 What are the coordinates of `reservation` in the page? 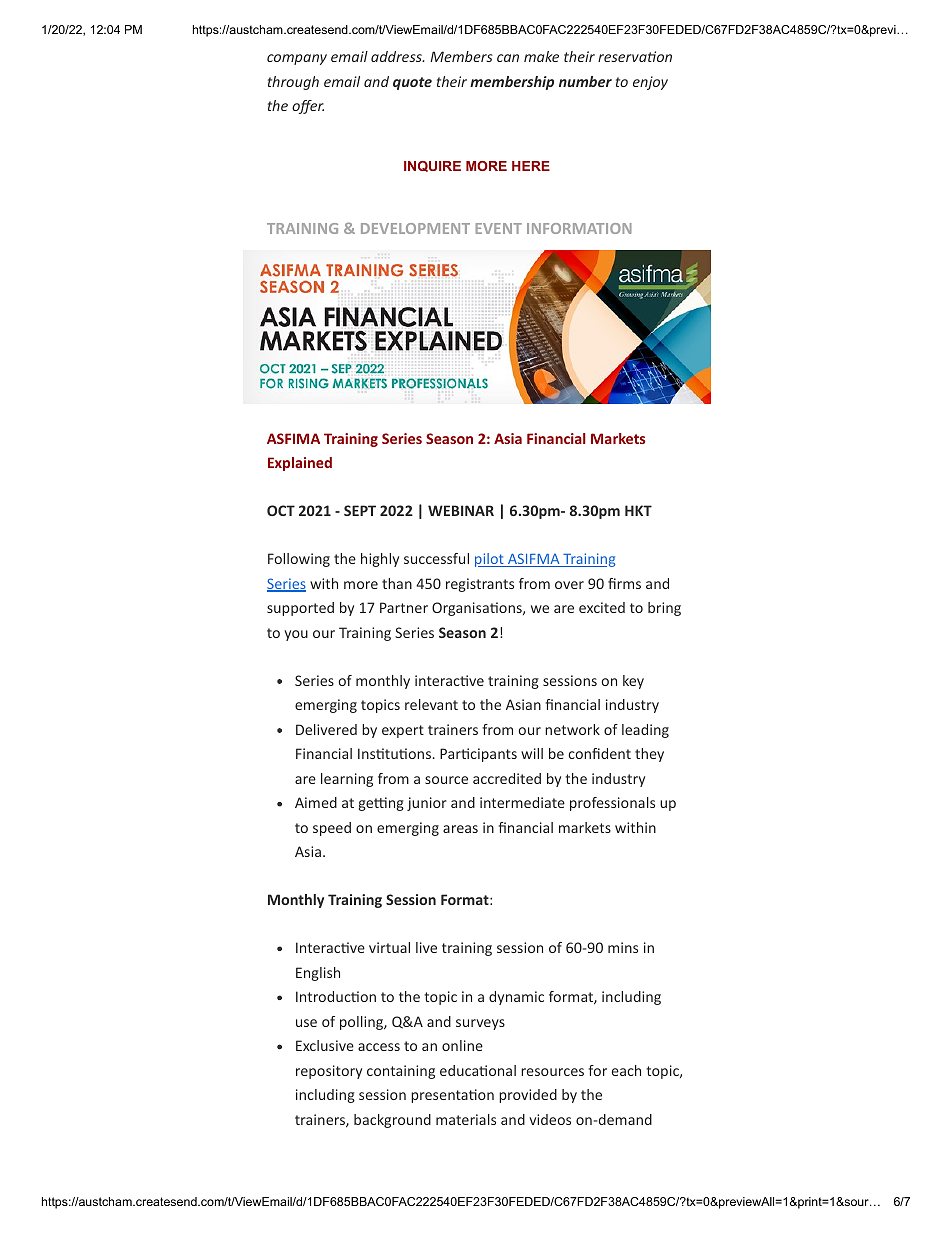 It's located at (635, 56).
